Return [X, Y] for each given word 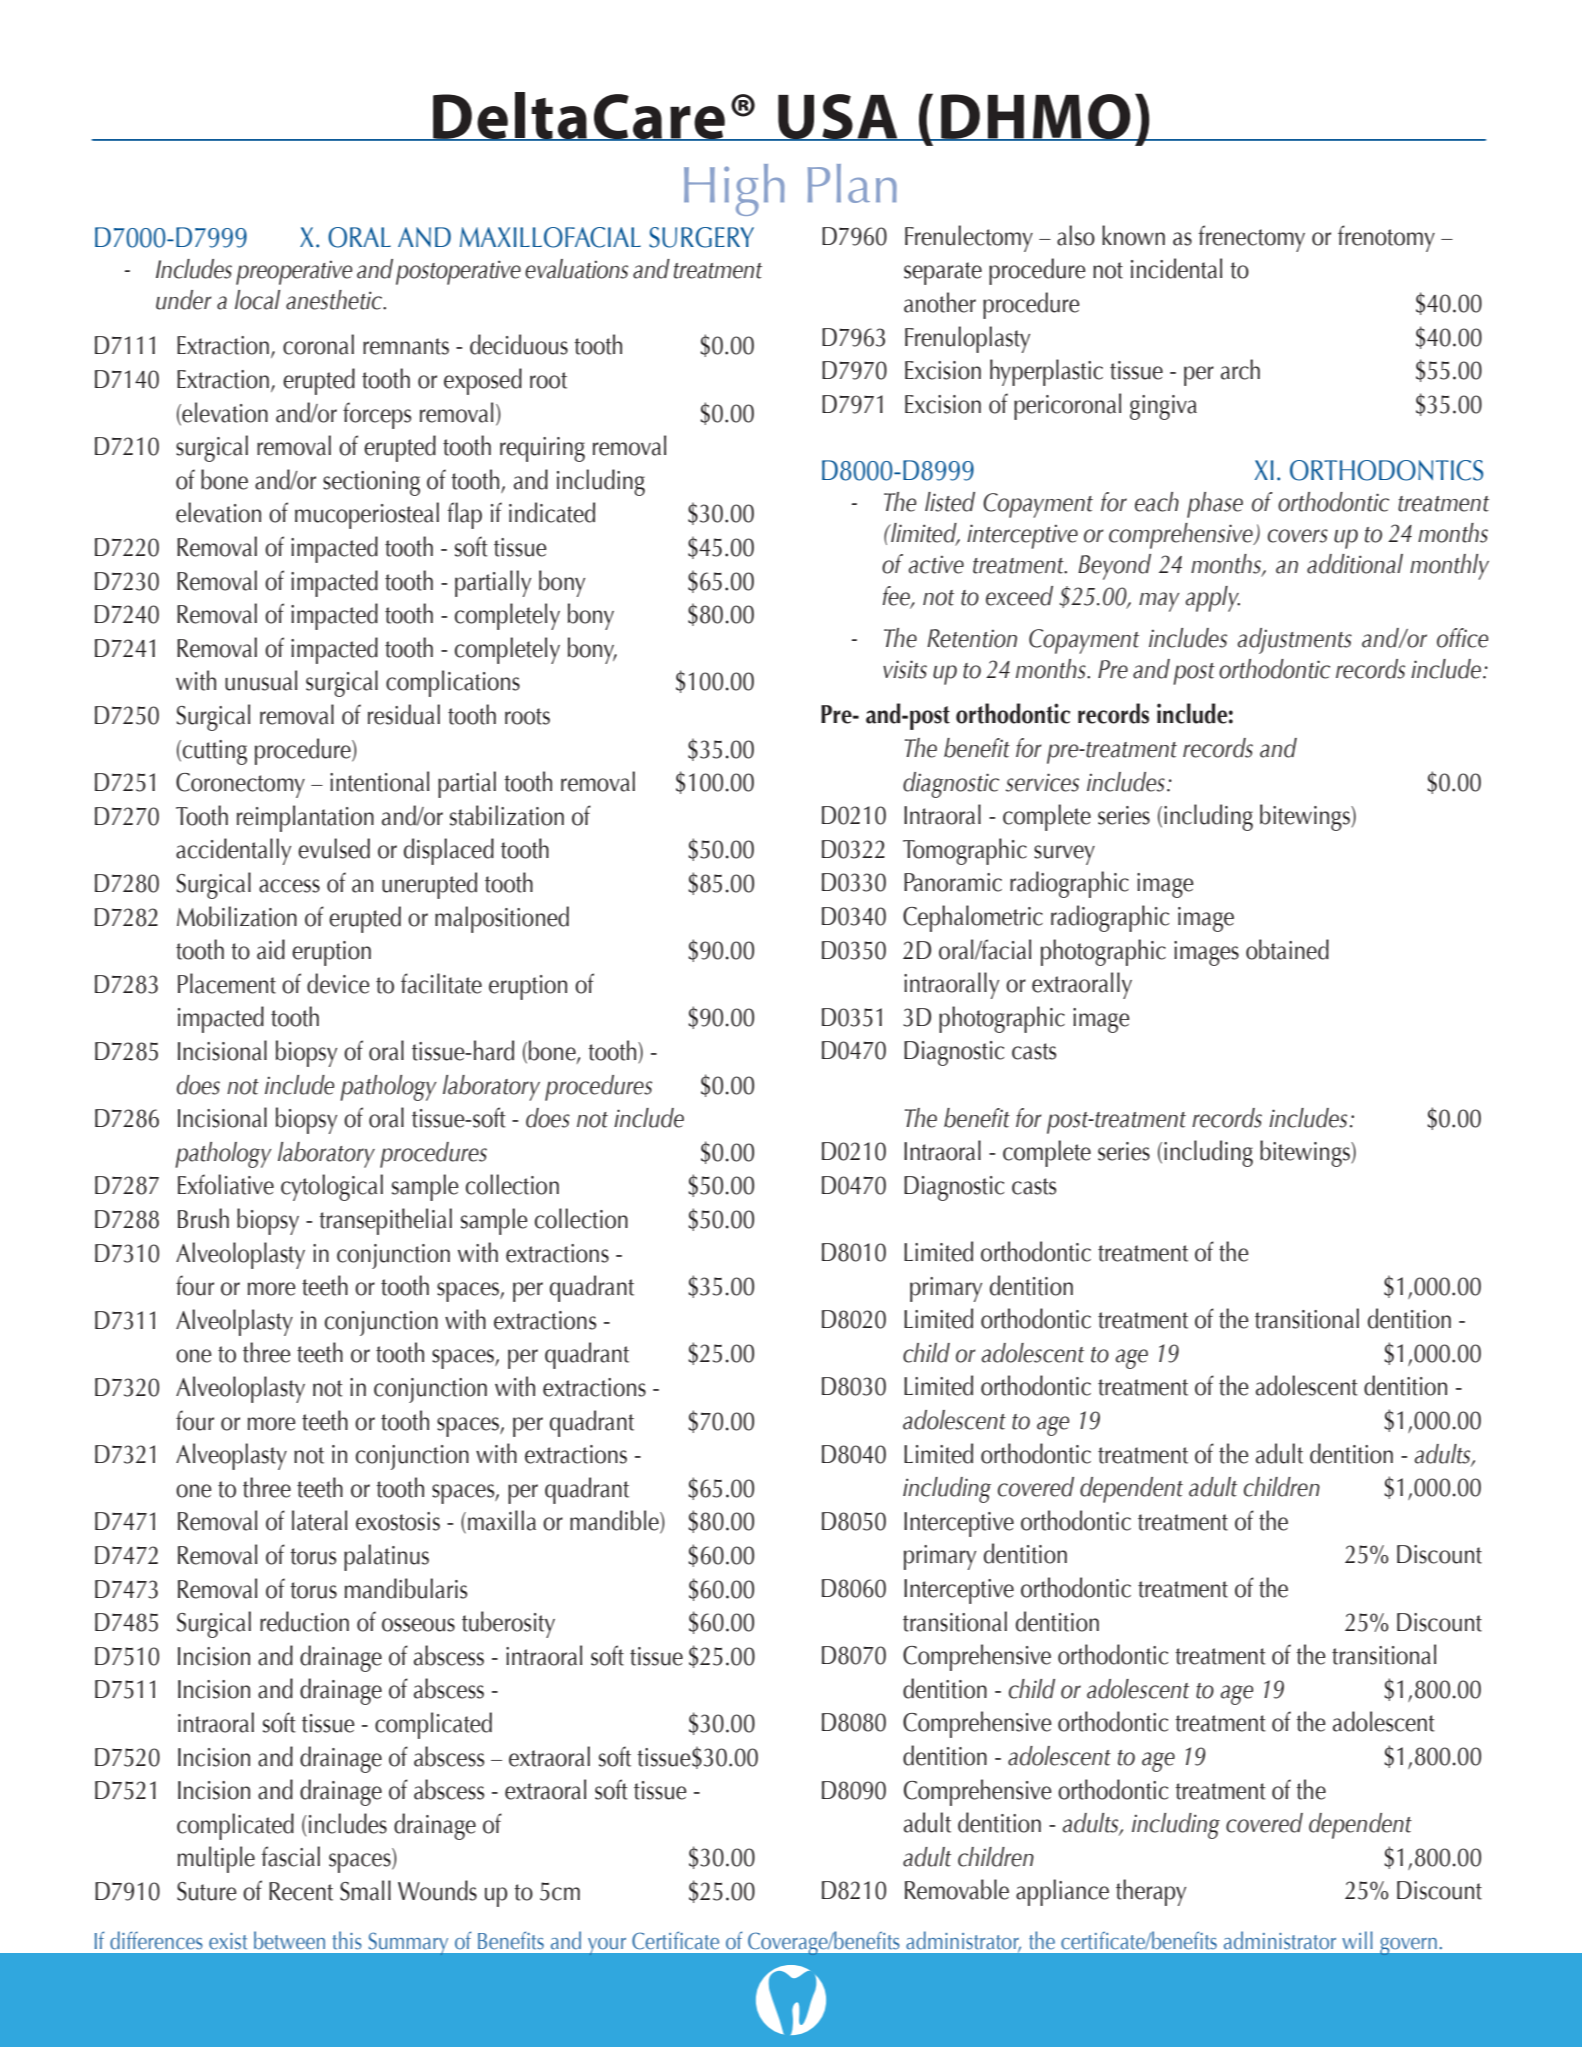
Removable [957, 1889]
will [1357, 1940]
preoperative [294, 272]
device [338, 983]
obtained [1287, 949]
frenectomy [1251, 238]
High [734, 190]
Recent [301, 1891]
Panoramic [953, 882]
